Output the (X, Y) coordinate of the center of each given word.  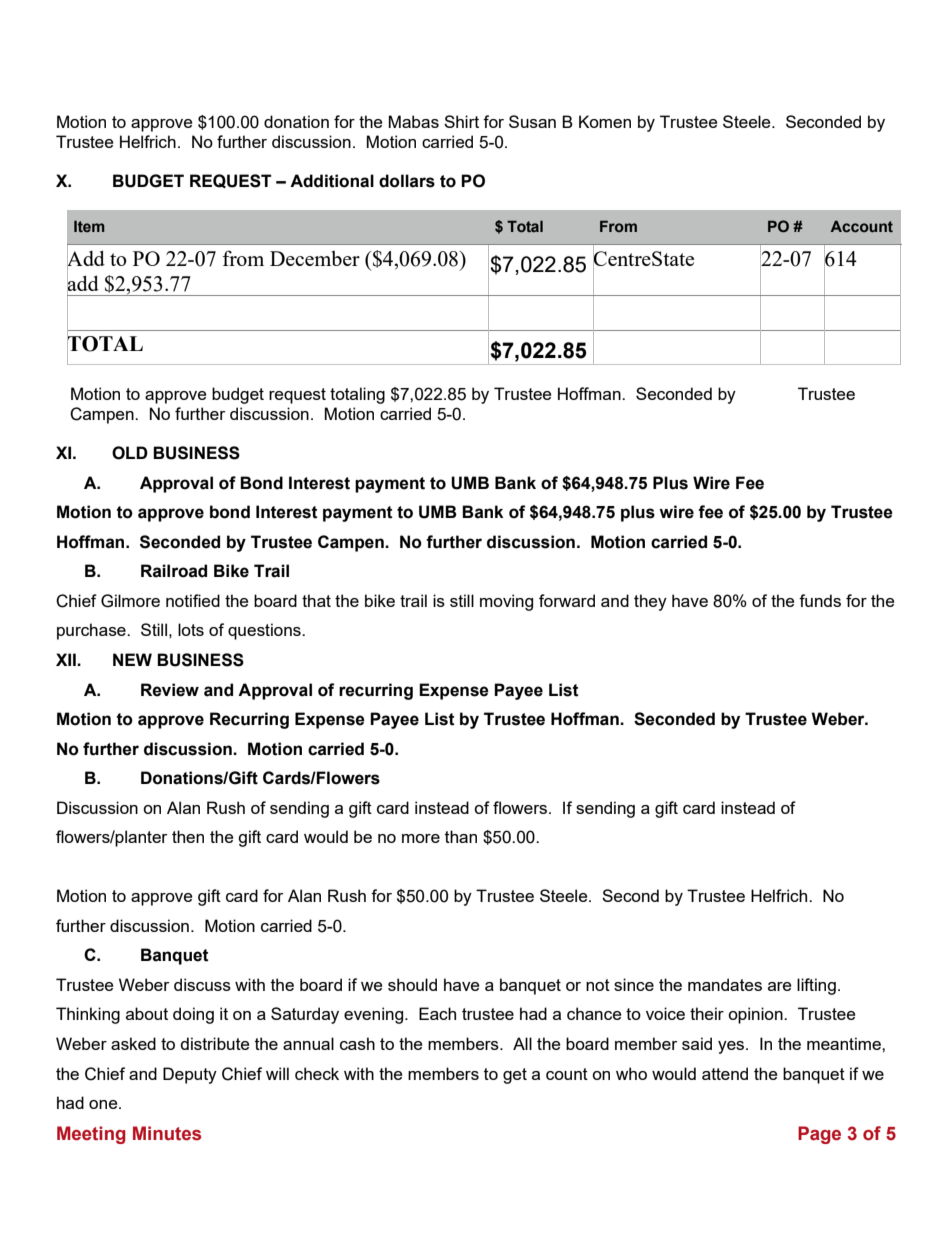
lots (191, 629)
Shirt (461, 121)
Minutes (167, 1133)
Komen (605, 121)
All (522, 1043)
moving (506, 602)
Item (89, 226)
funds (820, 600)
